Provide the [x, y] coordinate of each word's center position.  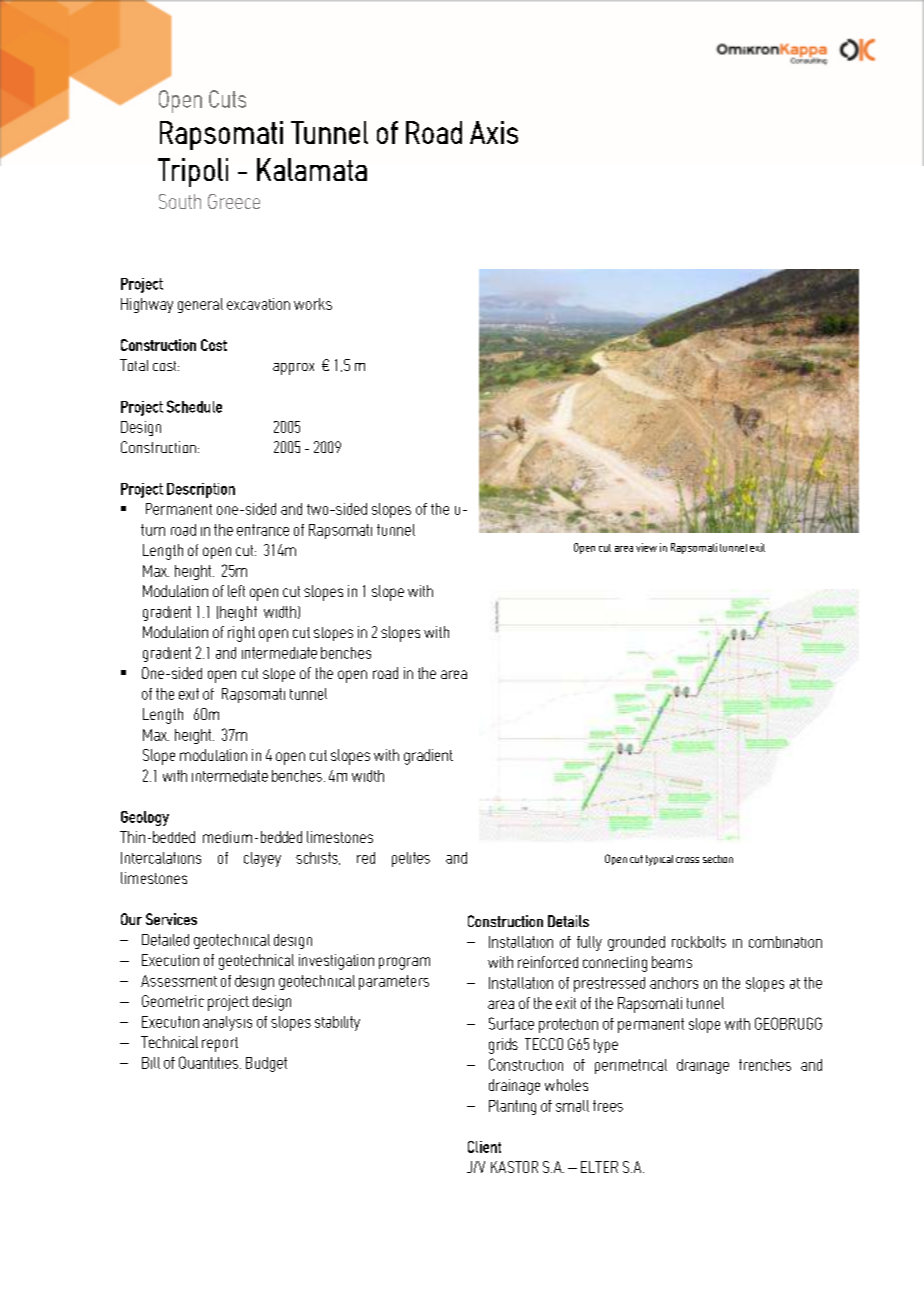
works [313, 304]
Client [484, 1147]
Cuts [227, 99]
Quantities [208, 1062]
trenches [765, 1065]
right [241, 634]
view [646, 547]
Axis [494, 132]
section [718, 859]
